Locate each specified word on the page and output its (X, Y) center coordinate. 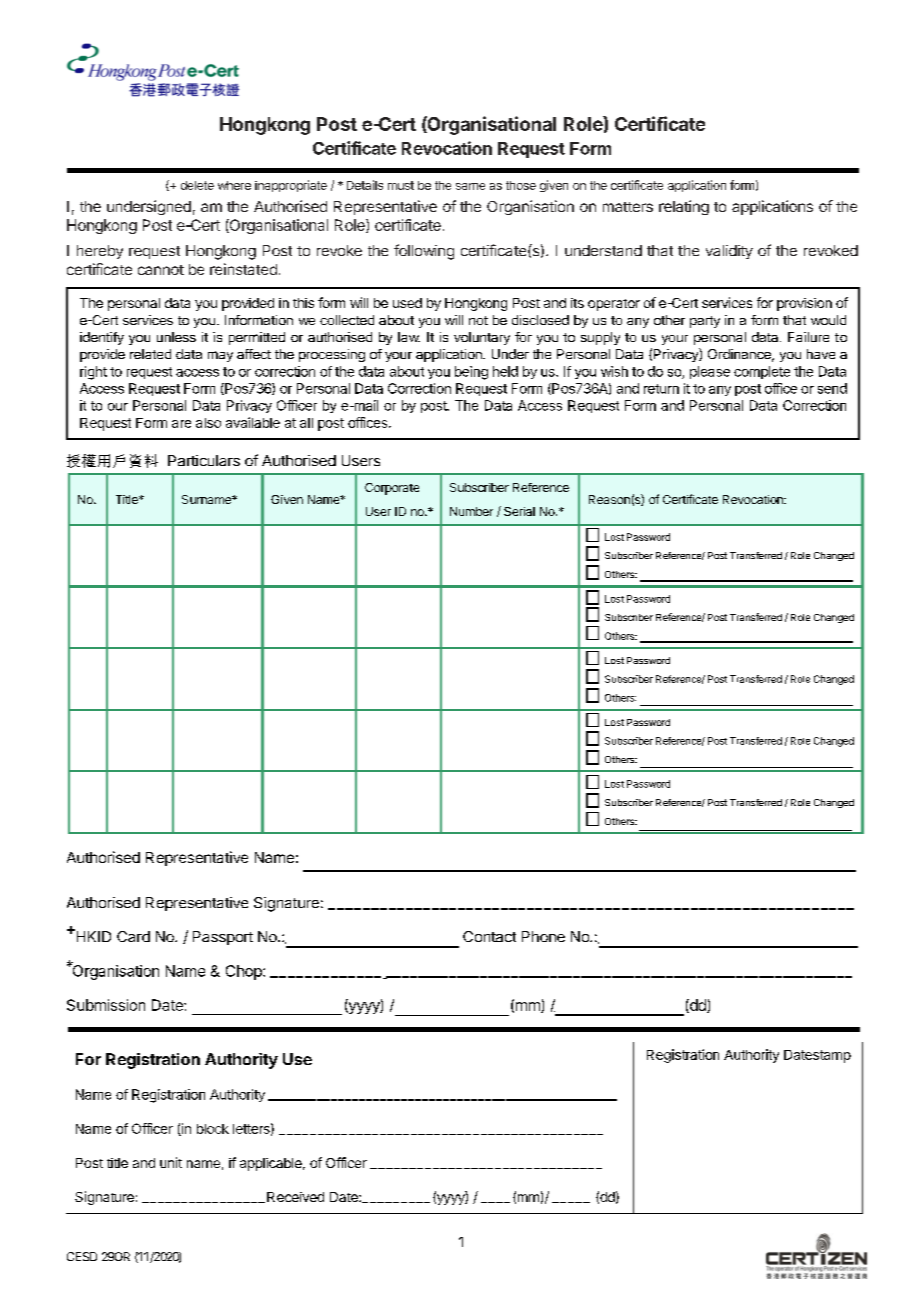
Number (471, 511)
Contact (489, 936)
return (661, 389)
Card (133, 936)
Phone (543, 936)
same (470, 186)
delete (197, 185)
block (213, 1129)
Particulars (204, 460)
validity (729, 252)
